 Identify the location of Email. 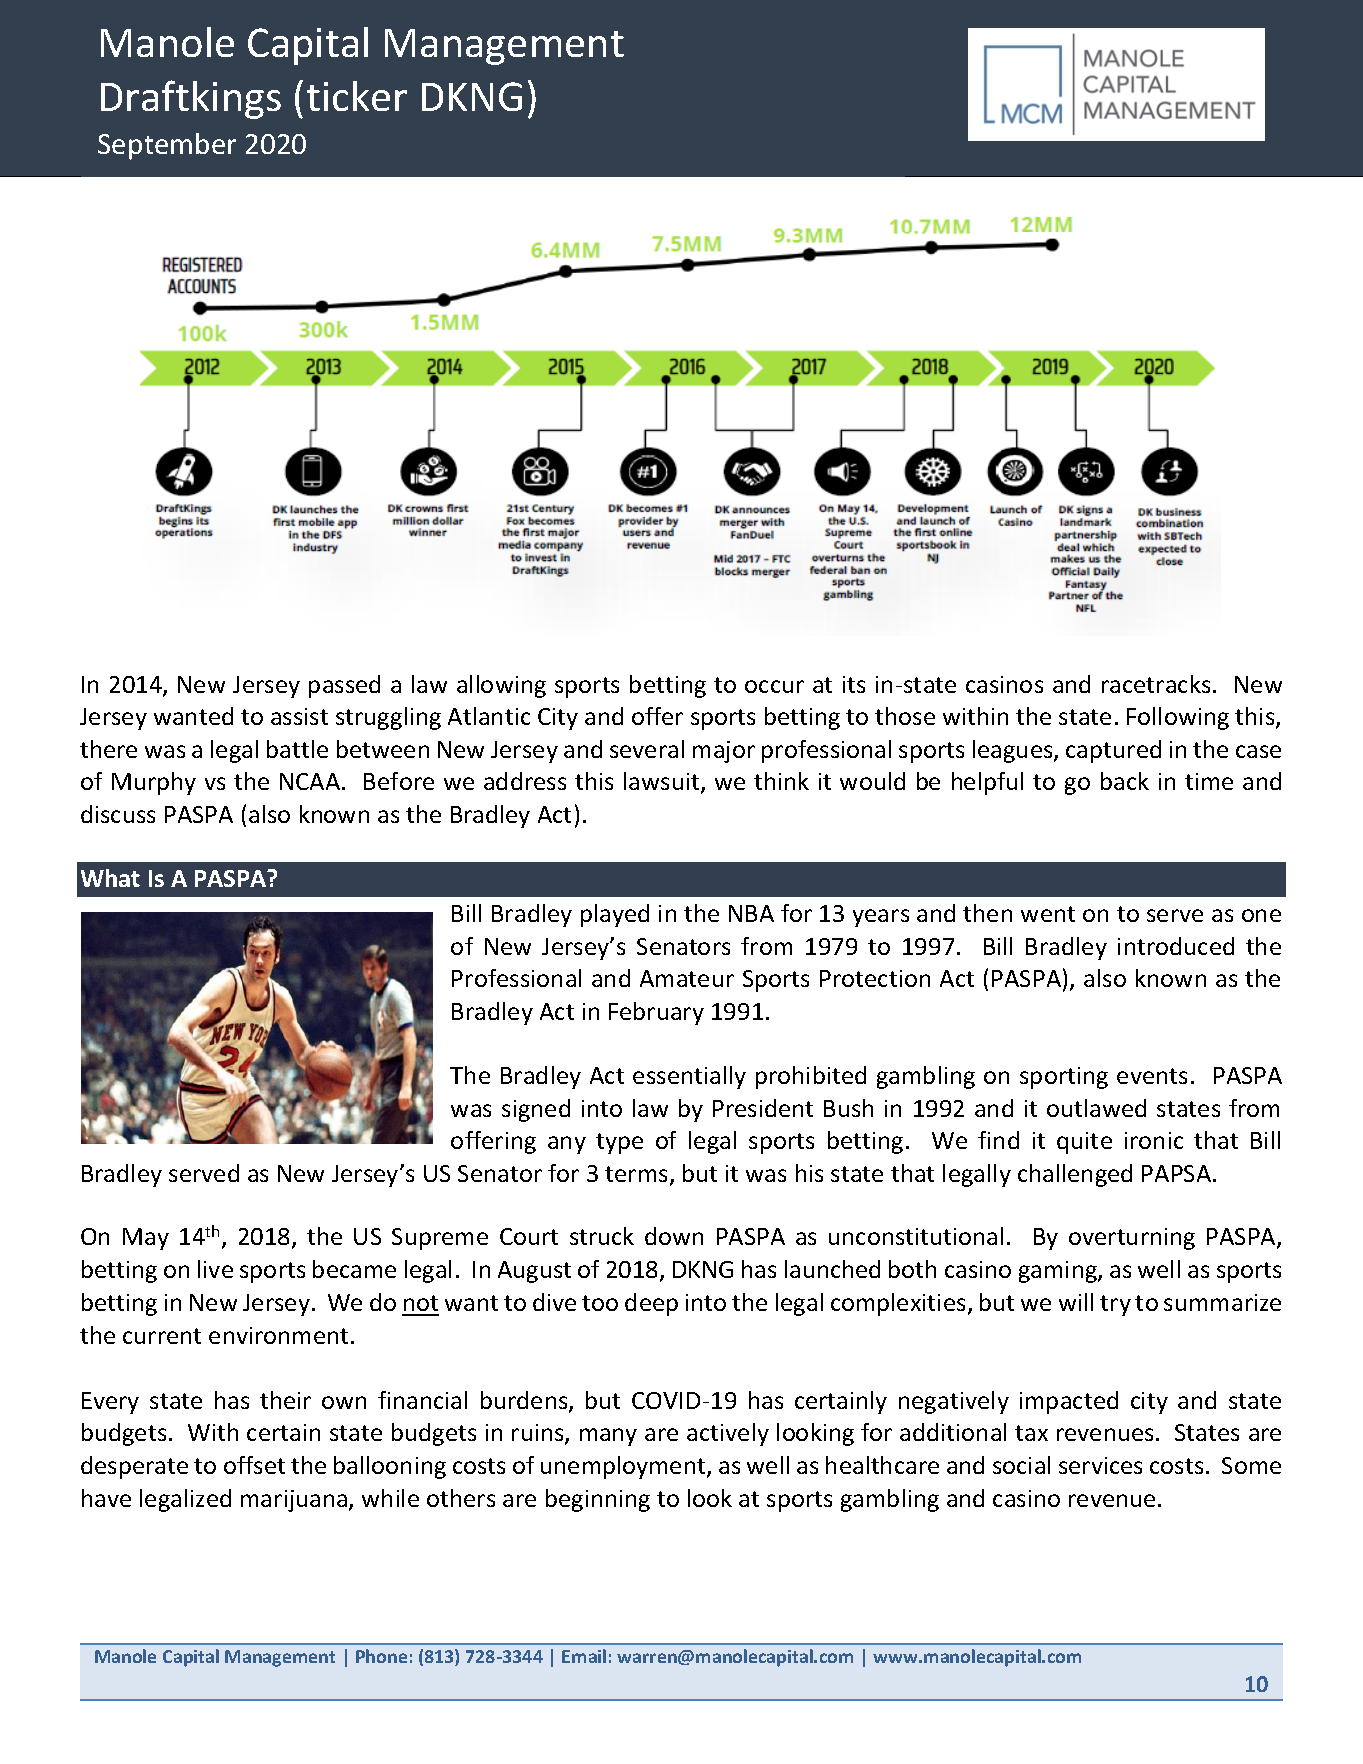
(584, 1656).
